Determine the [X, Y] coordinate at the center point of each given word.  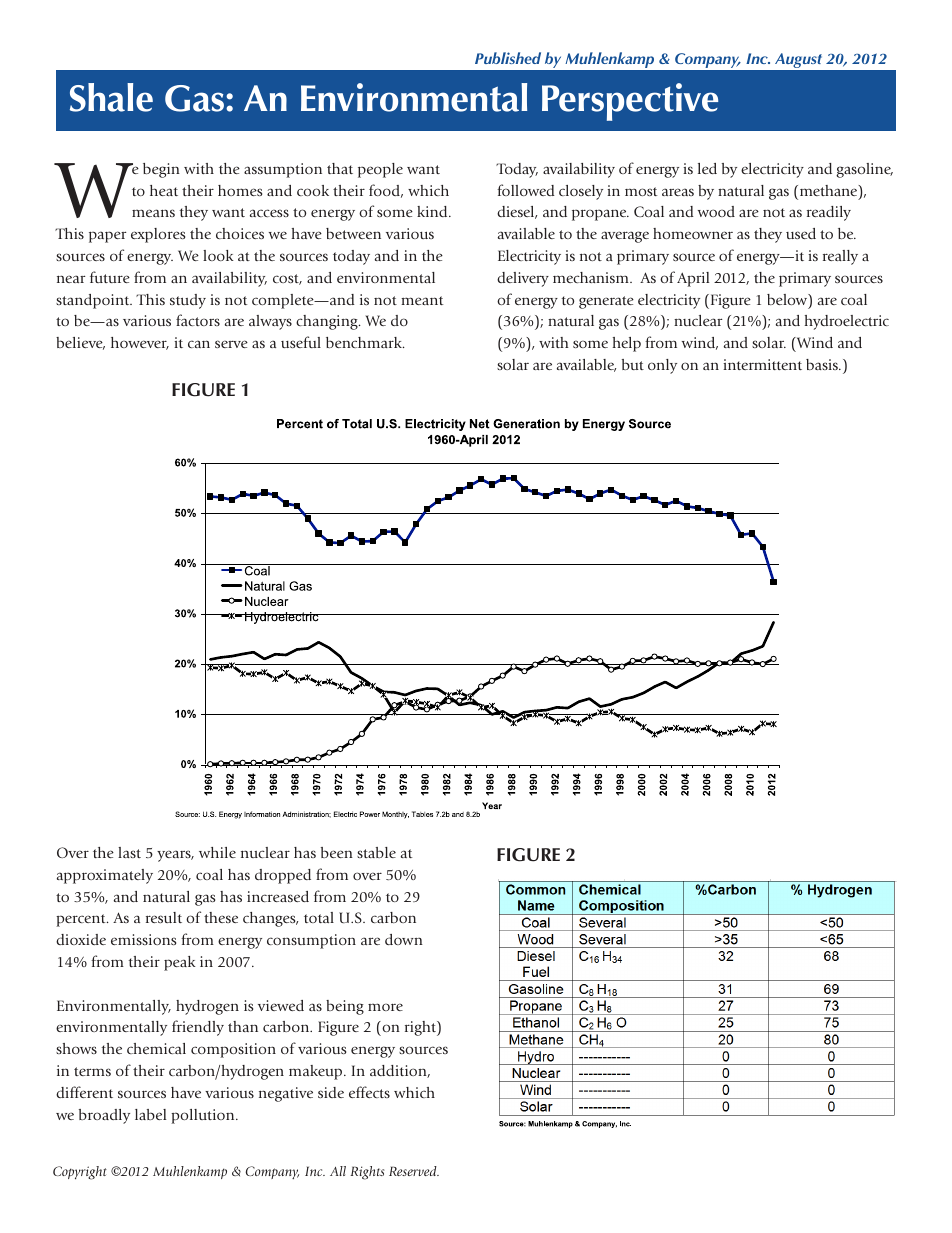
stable [376, 852]
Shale [111, 97]
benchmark [365, 342]
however [140, 343]
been [337, 852]
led [707, 168]
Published [508, 58]
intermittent [762, 364]
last [129, 852]
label [150, 1114]
